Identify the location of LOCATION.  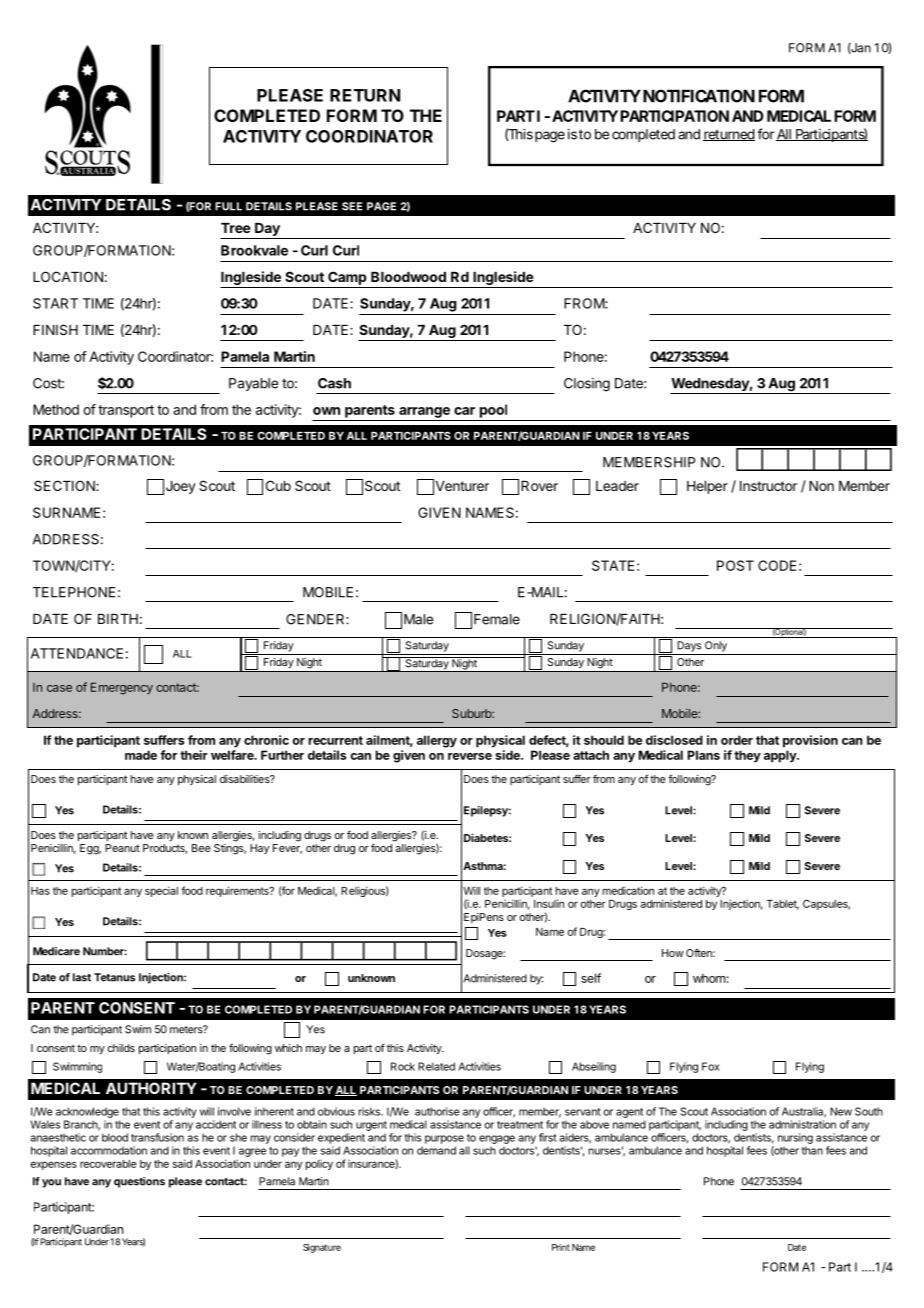
(68, 276).
